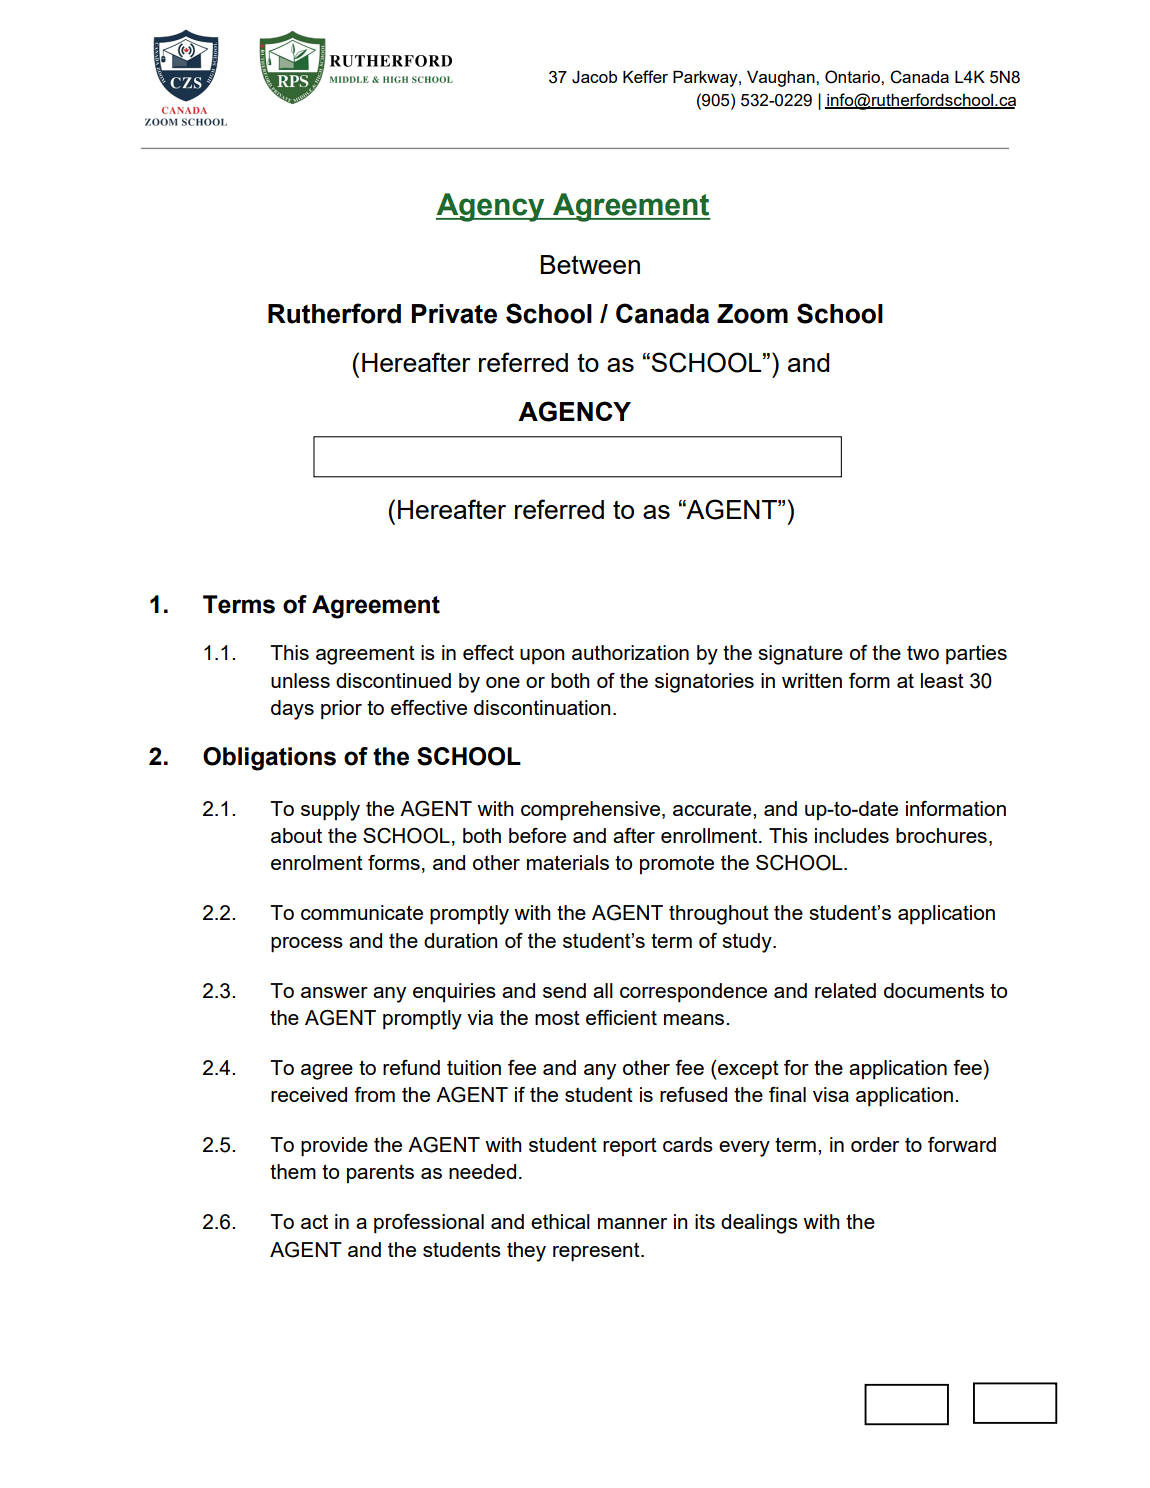  Describe the element at coordinates (630, 652) in the page. I see `authorization` at that location.
